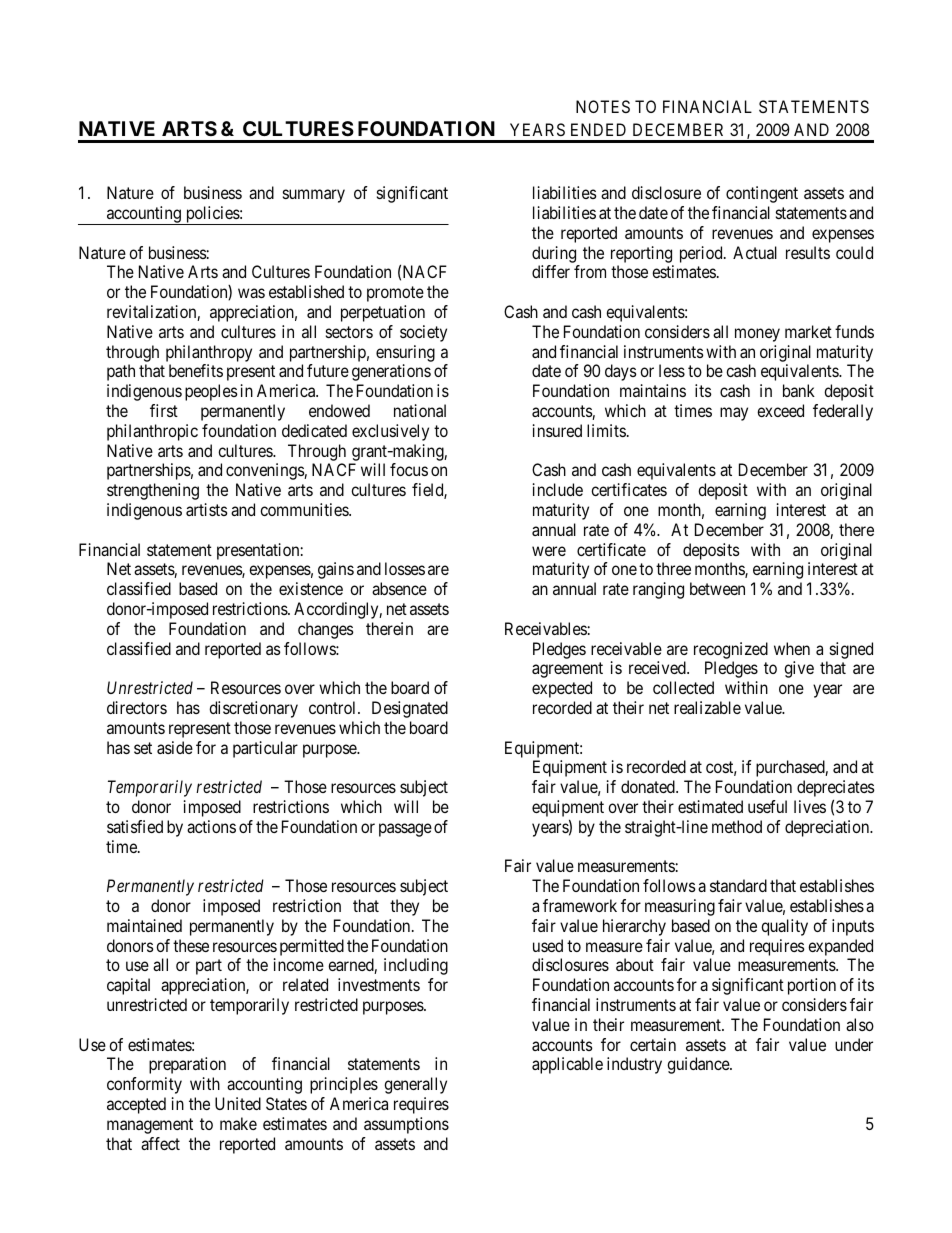 The height and width of the page is (1233, 952). I want to click on United, so click(238, 1103).
